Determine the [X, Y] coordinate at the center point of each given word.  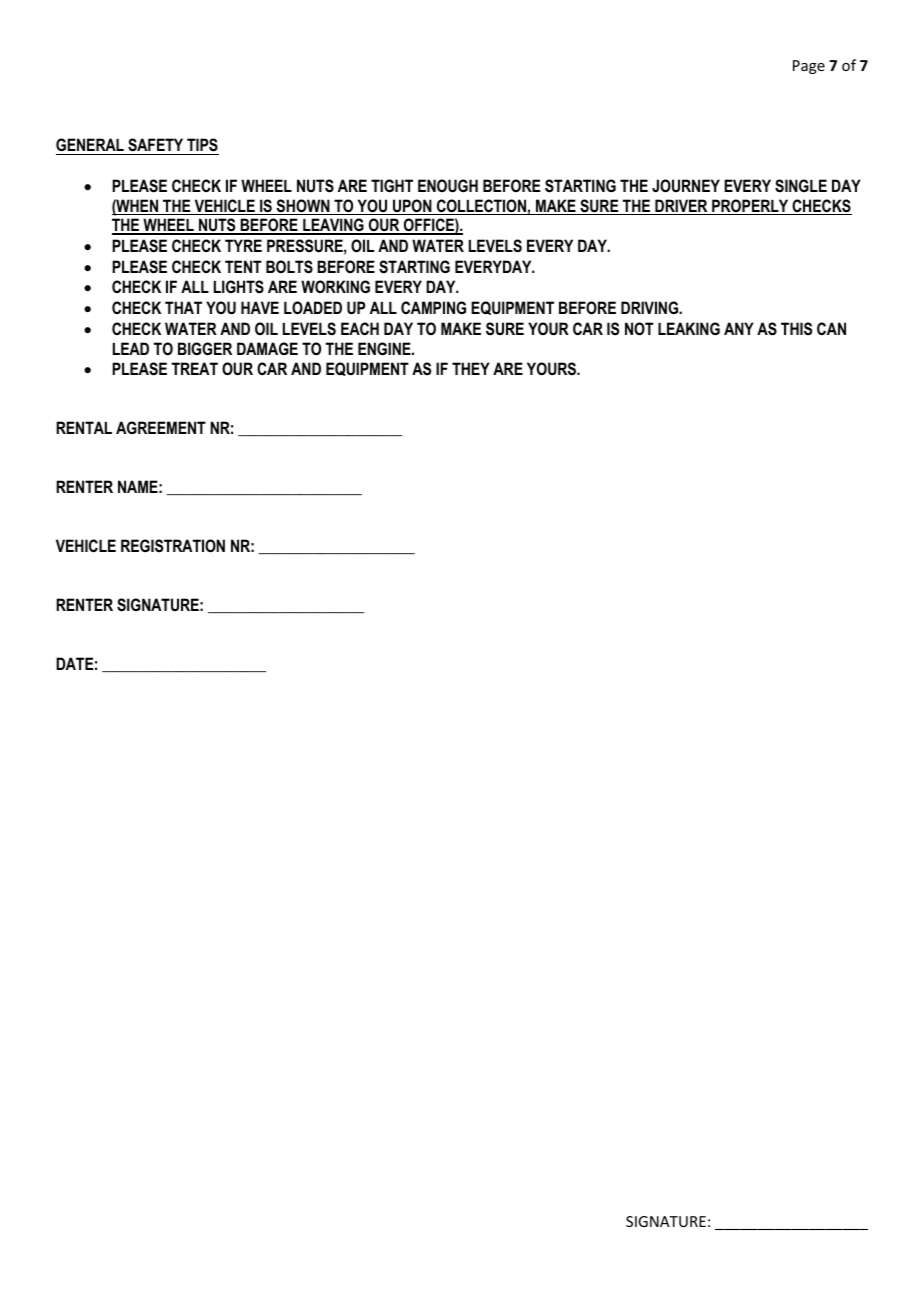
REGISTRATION [173, 546]
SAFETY [156, 146]
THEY [471, 368]
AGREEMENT [161, 427]
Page [809, 67]
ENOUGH [448, 185]
